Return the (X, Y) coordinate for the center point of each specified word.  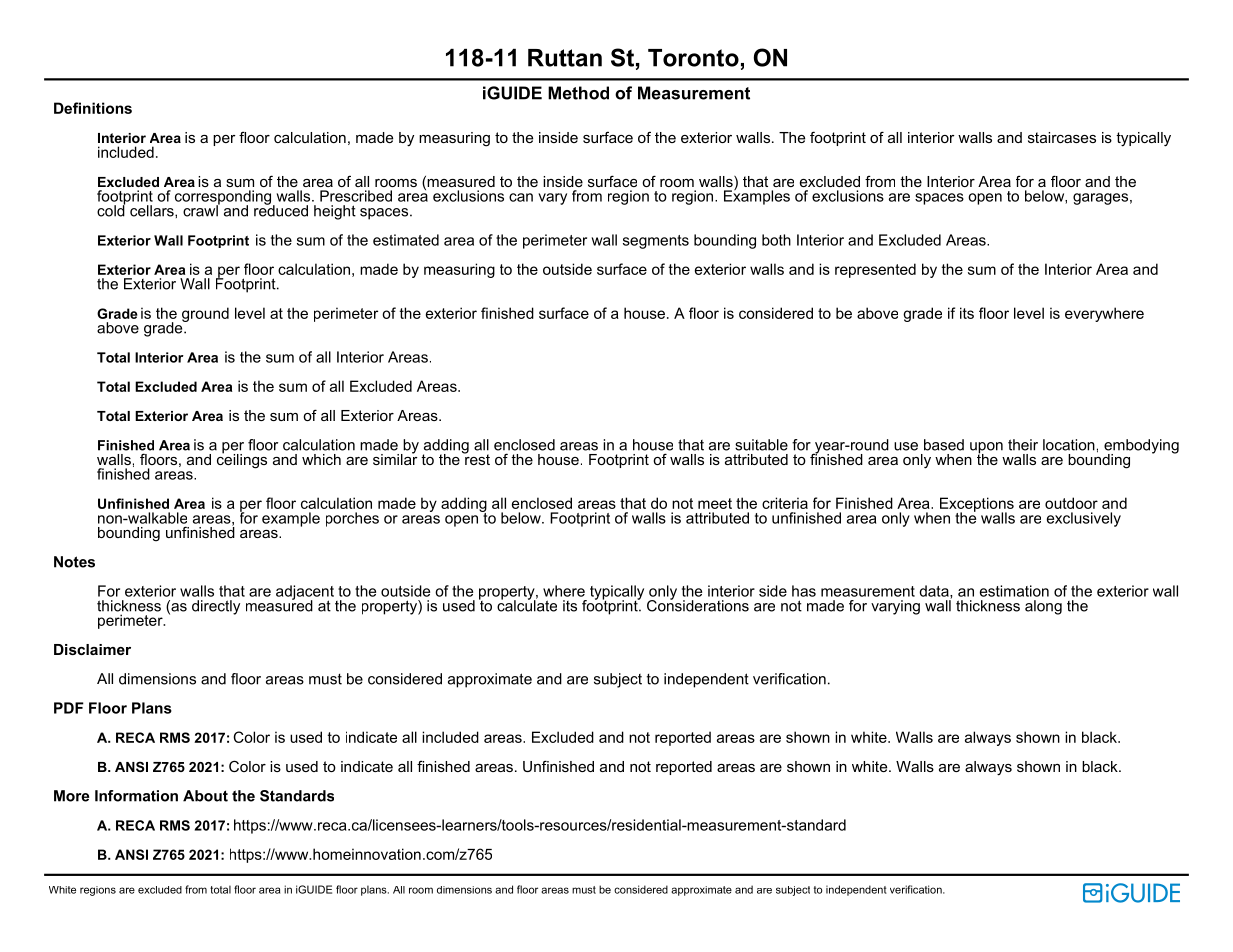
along (1043, 607)
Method (578, 93)
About (205, 796)
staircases (1062, 137)
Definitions (93, 108)
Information (136, 796)
